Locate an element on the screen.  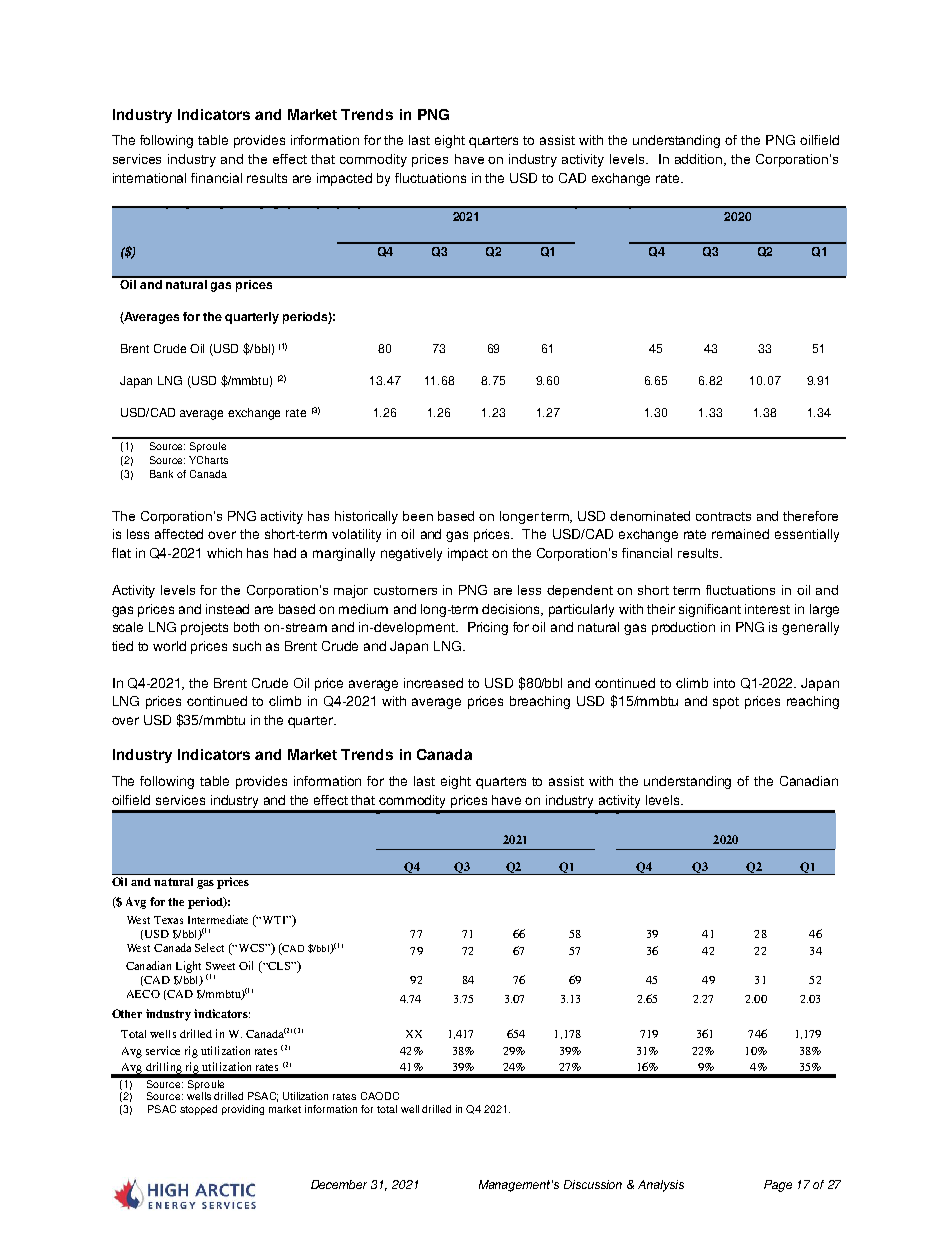
Texas is located at coordinates (168, 920).
